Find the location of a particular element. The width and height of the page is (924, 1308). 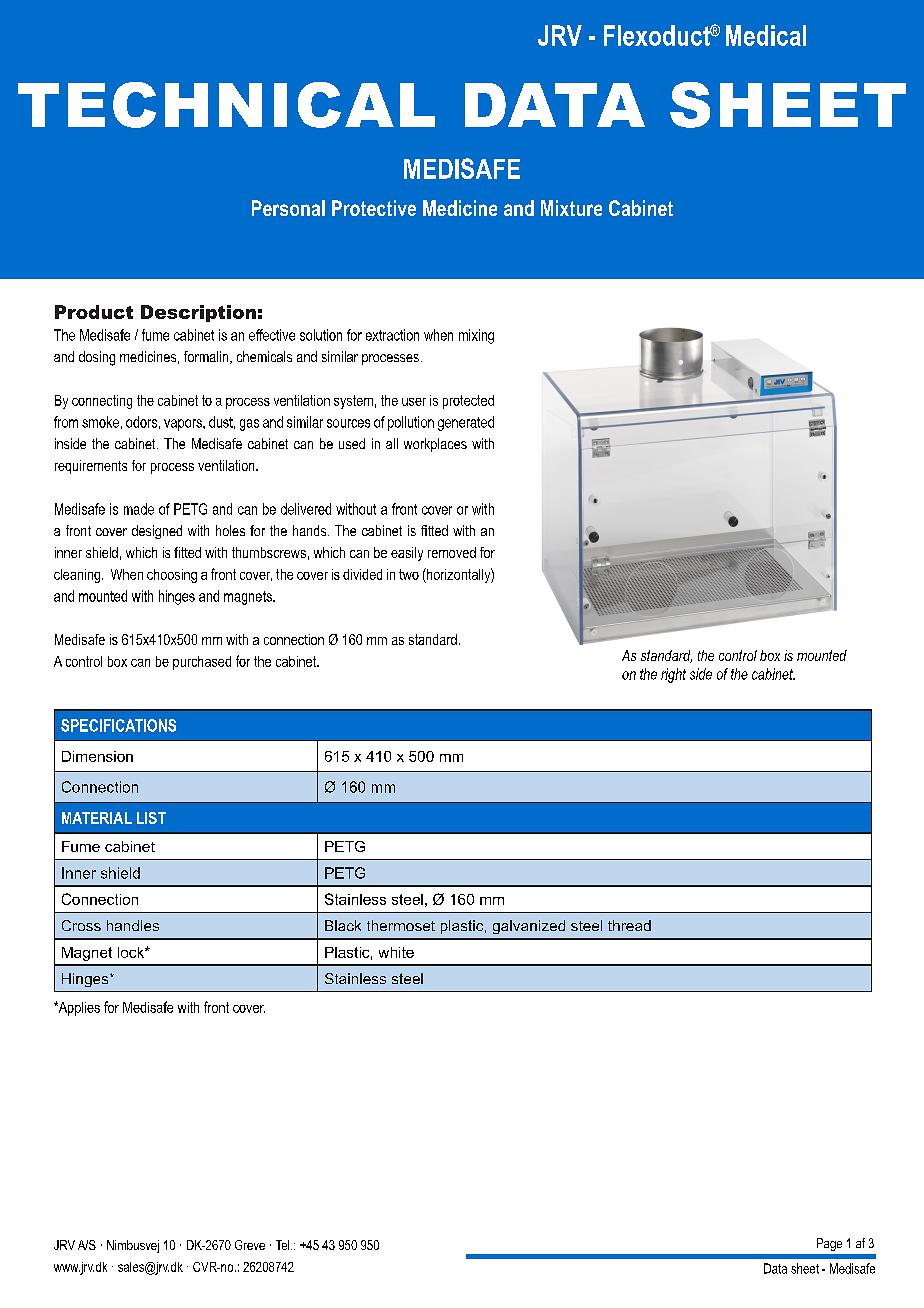

thread is located at coordinates (629, 925).
